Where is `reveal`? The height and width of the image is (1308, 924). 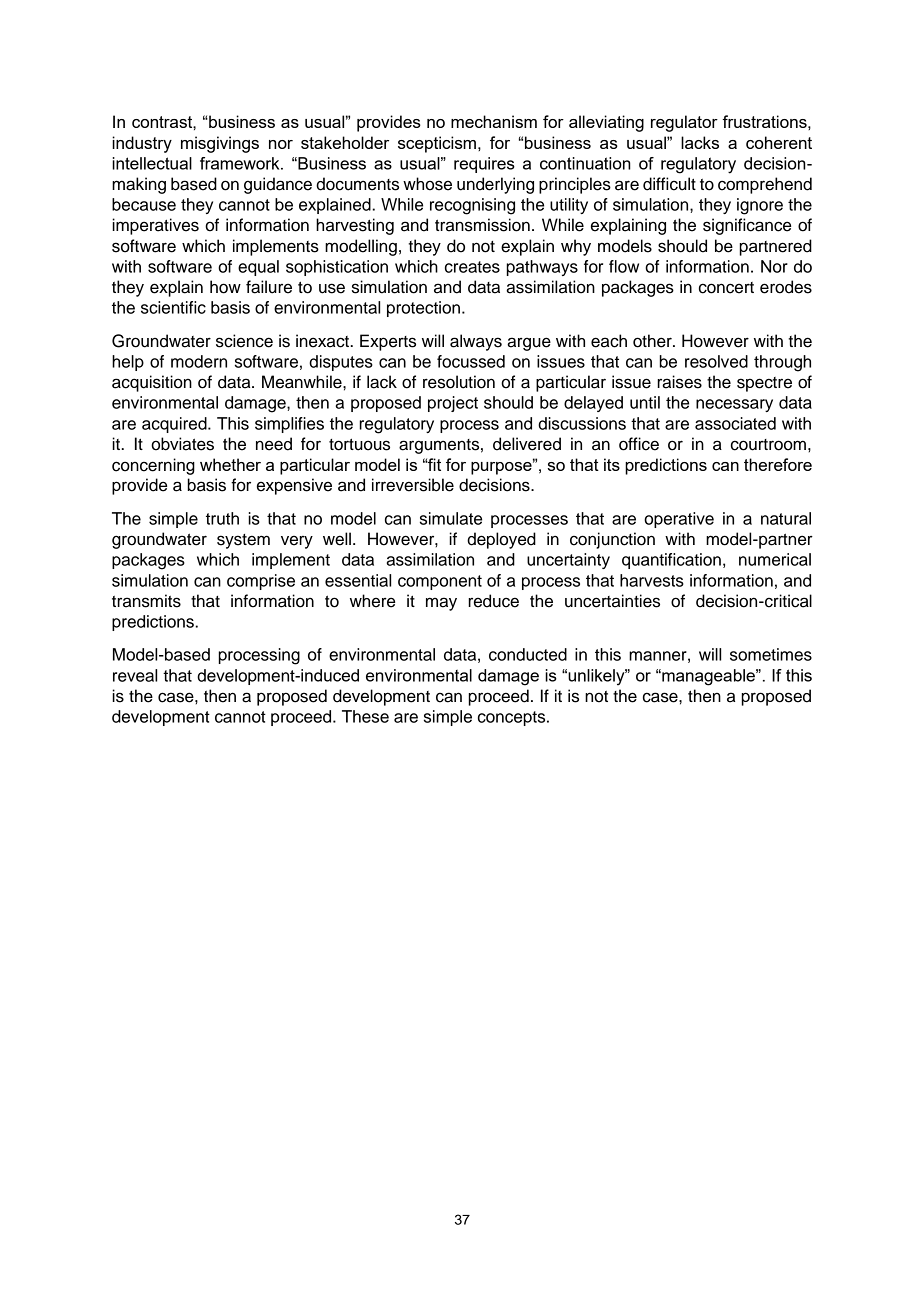
reveal is located at coordinates (135, 675).
